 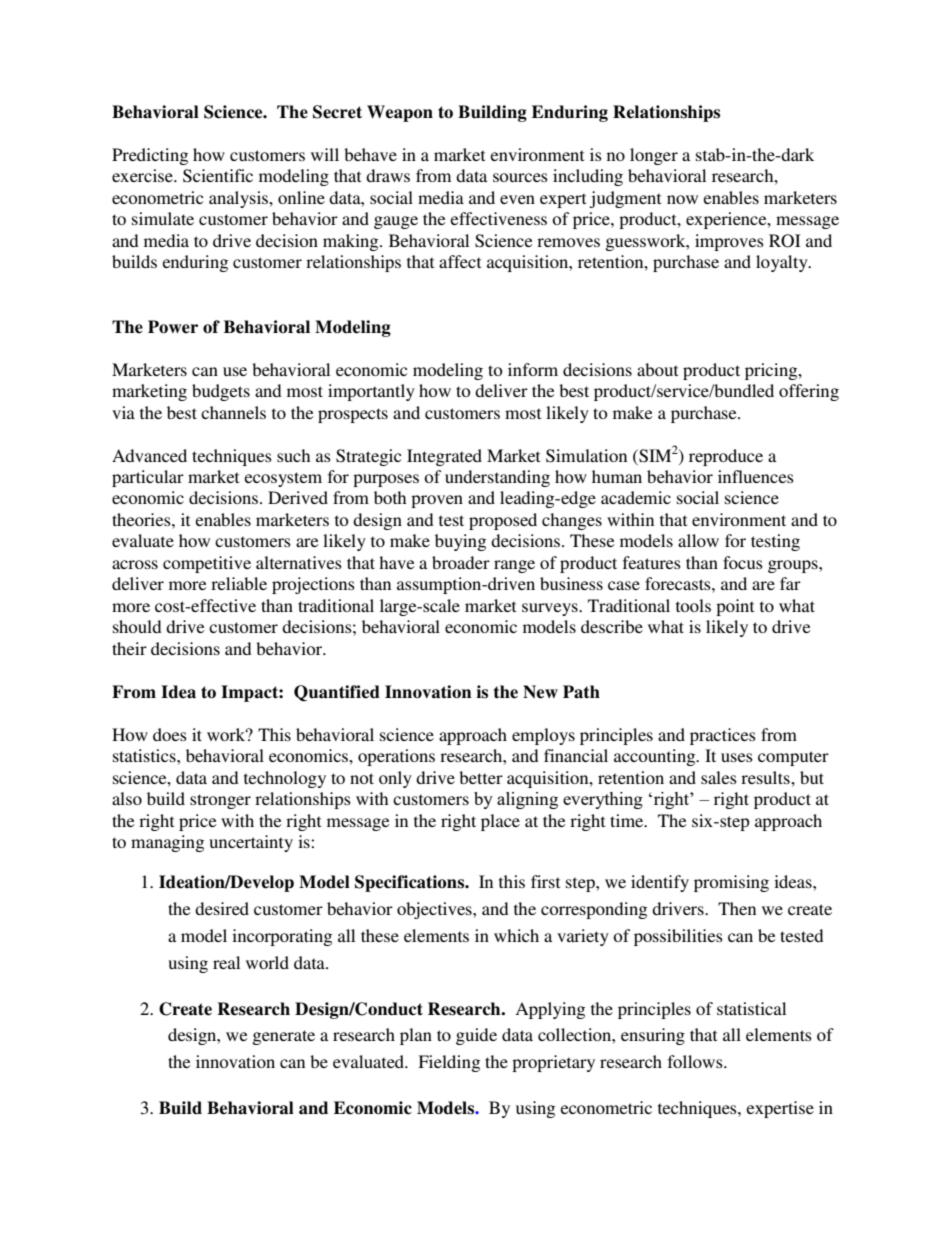 I want to click on reliable, so click(x=239, y=583).
